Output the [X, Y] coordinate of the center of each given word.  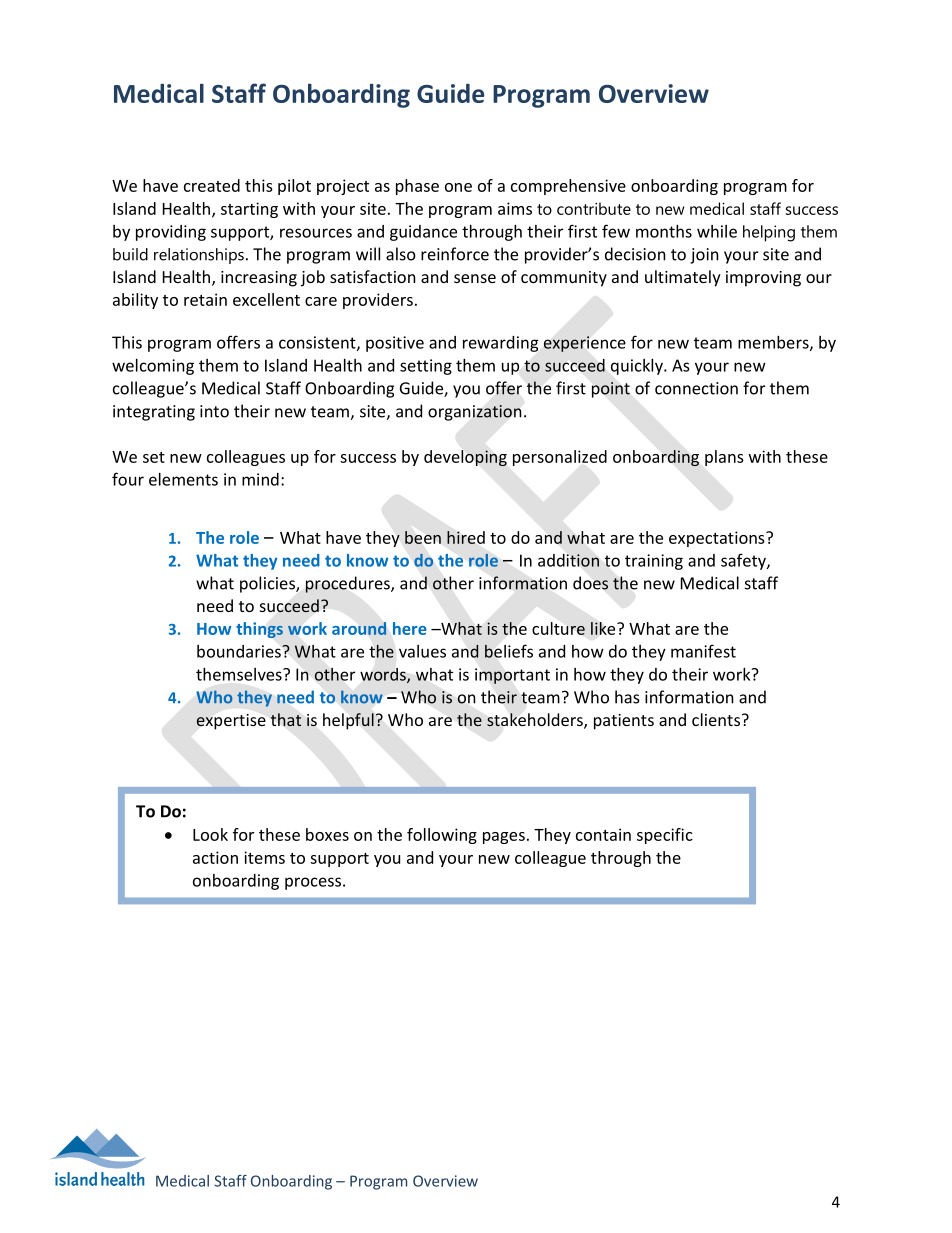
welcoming [153, 367]
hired [466, 537]
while [717, 231]
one [458, 187]
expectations [718, 539]
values [422, 651]
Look [210, 834]
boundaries [240, 651]
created [212, 185]
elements [183, 479]
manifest [703, 651]
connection [696, 388]
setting [426, 367]
